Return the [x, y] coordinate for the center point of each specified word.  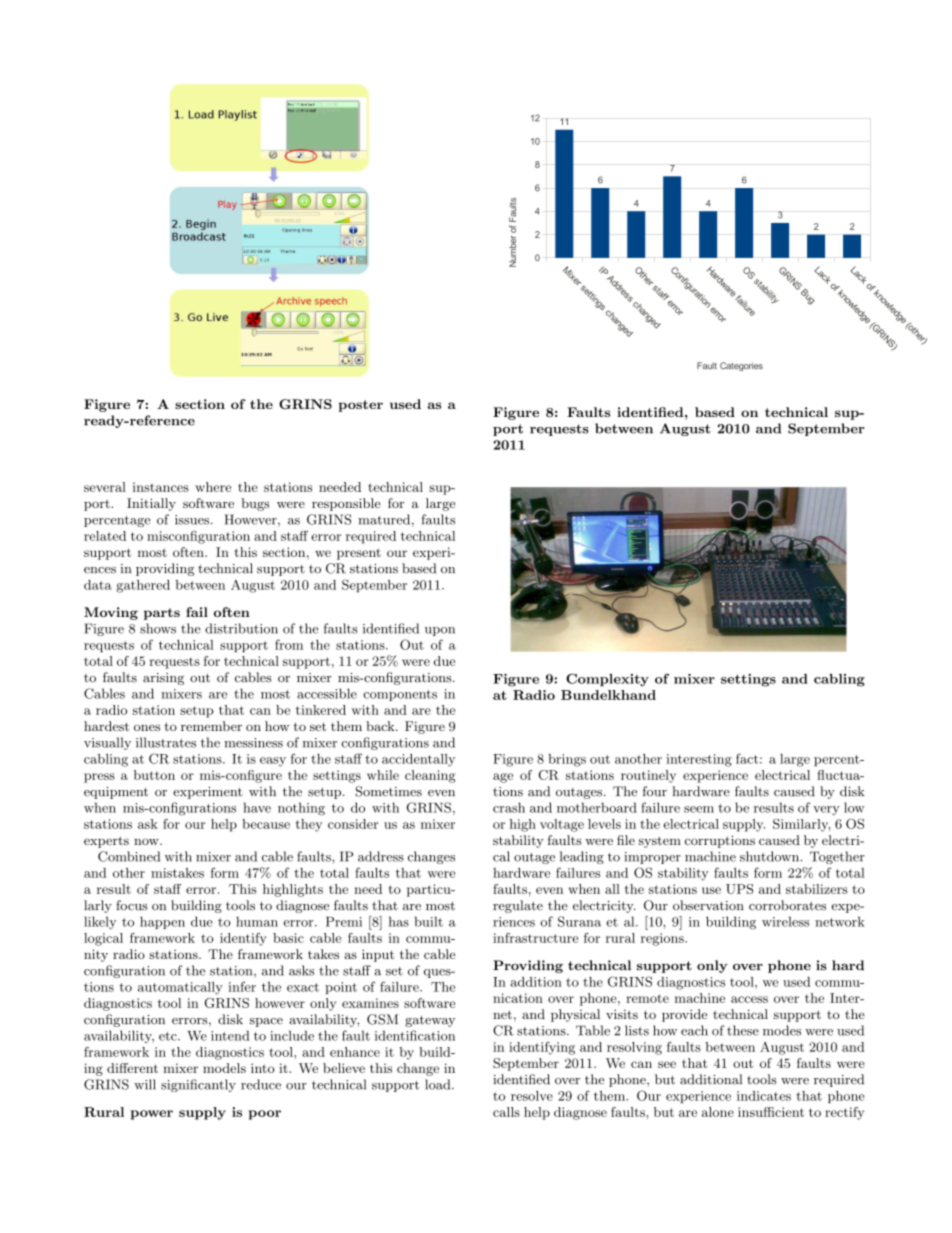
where [213, 487]
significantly [198, 1085]
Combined [129, 856]
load [439, 1084]
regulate [518, 906]
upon [440, 631]
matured [385, 520]
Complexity [607, 680]
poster [360, 406]
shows [158, 628]
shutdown [771, 856]
